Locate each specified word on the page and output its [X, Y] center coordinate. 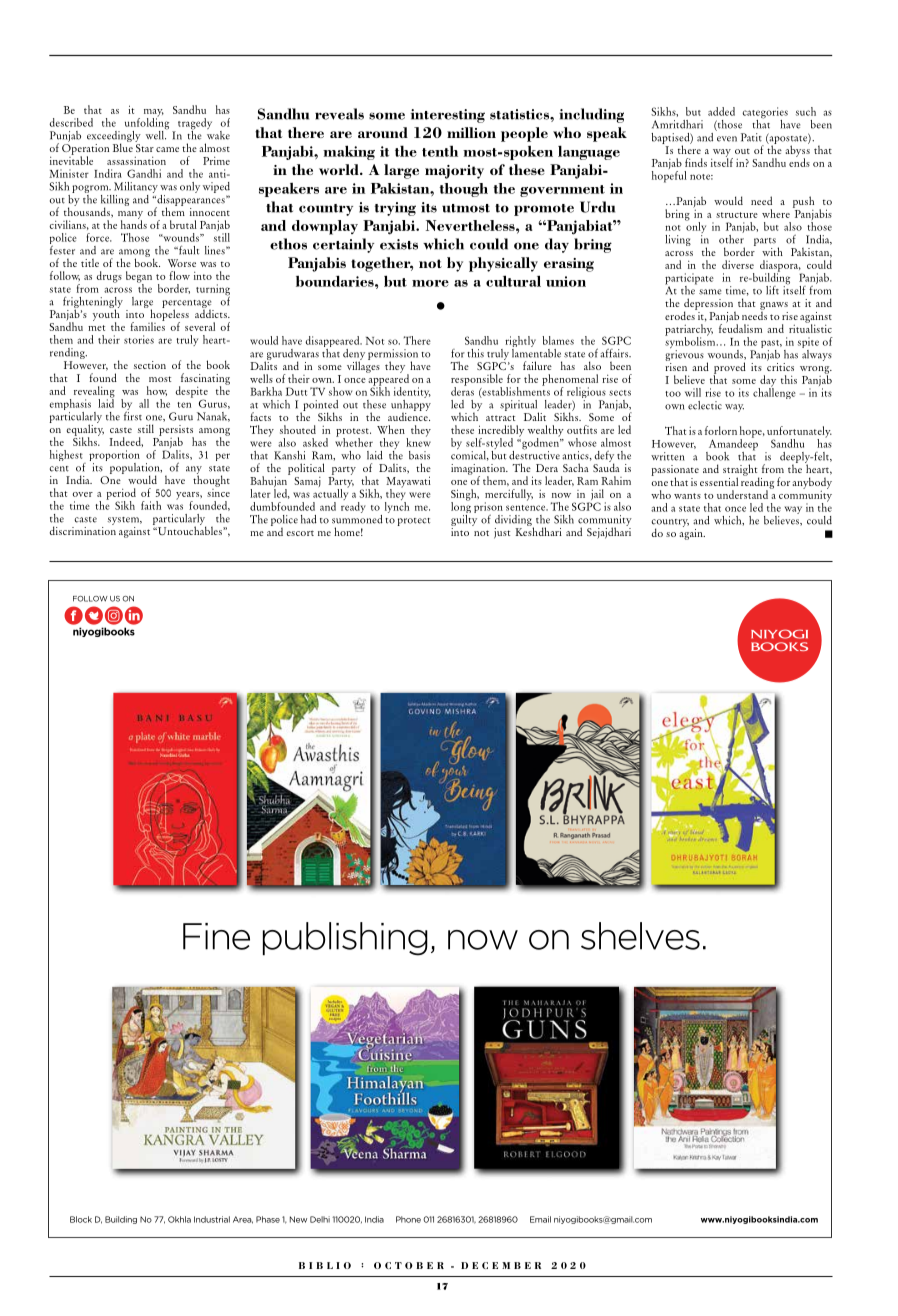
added [721, 111]
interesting [448, 116]
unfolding [147, 124]
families [147, 325]
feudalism [740, 327]
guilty [464, 519]
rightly [520, 343]
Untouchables [190, 529]
